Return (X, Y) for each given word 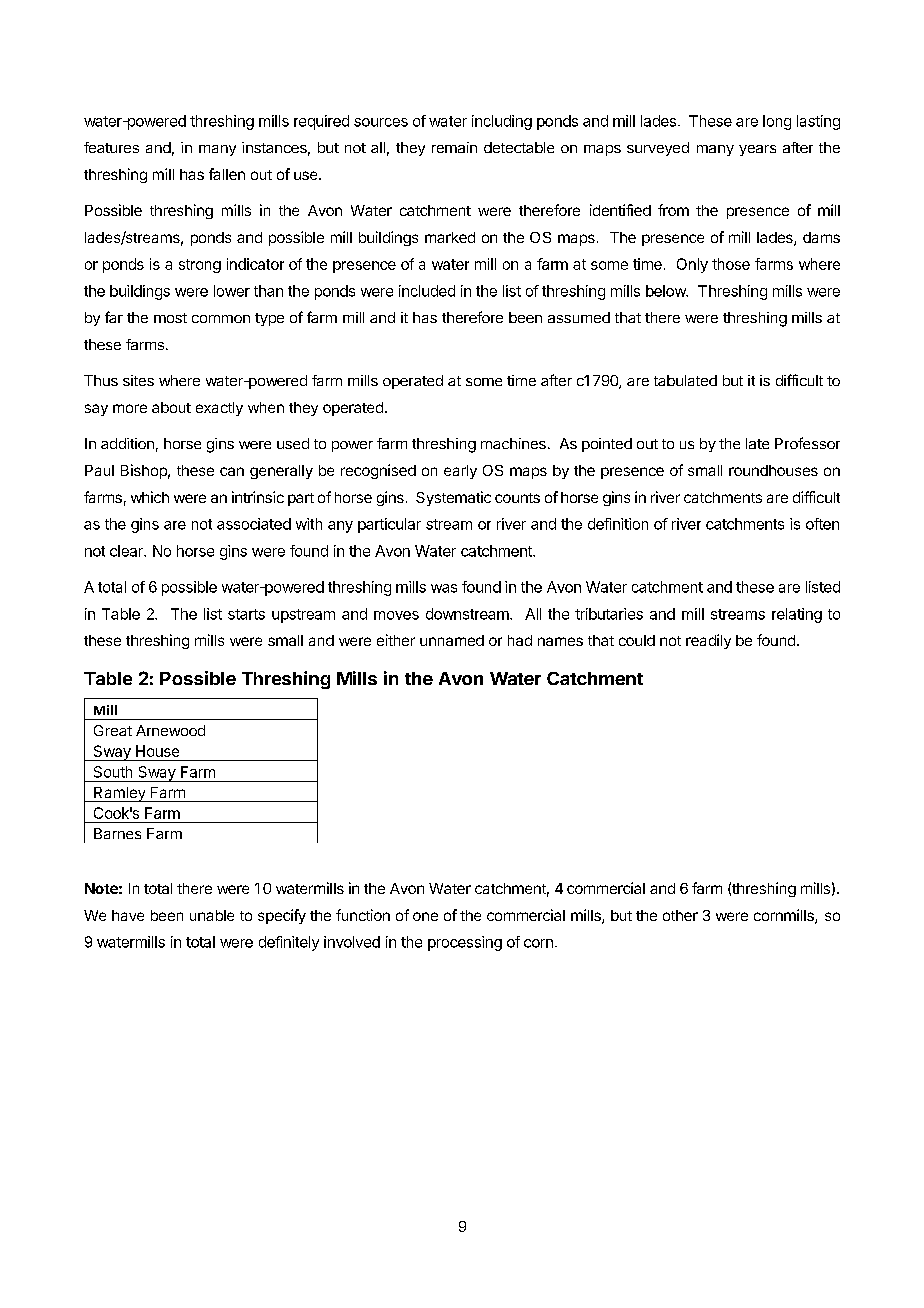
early (460, 472)
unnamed (452, 640)
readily (708, 641)
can (232, 471)
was (444, 588)
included (427, 291)
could (637, 640)
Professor (807, 443)
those (731, 264)
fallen (227, 174)
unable (212, 915)
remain (454, 147)
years (757, 150)
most (170, 318)
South (113, 772)
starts (246, 614)
